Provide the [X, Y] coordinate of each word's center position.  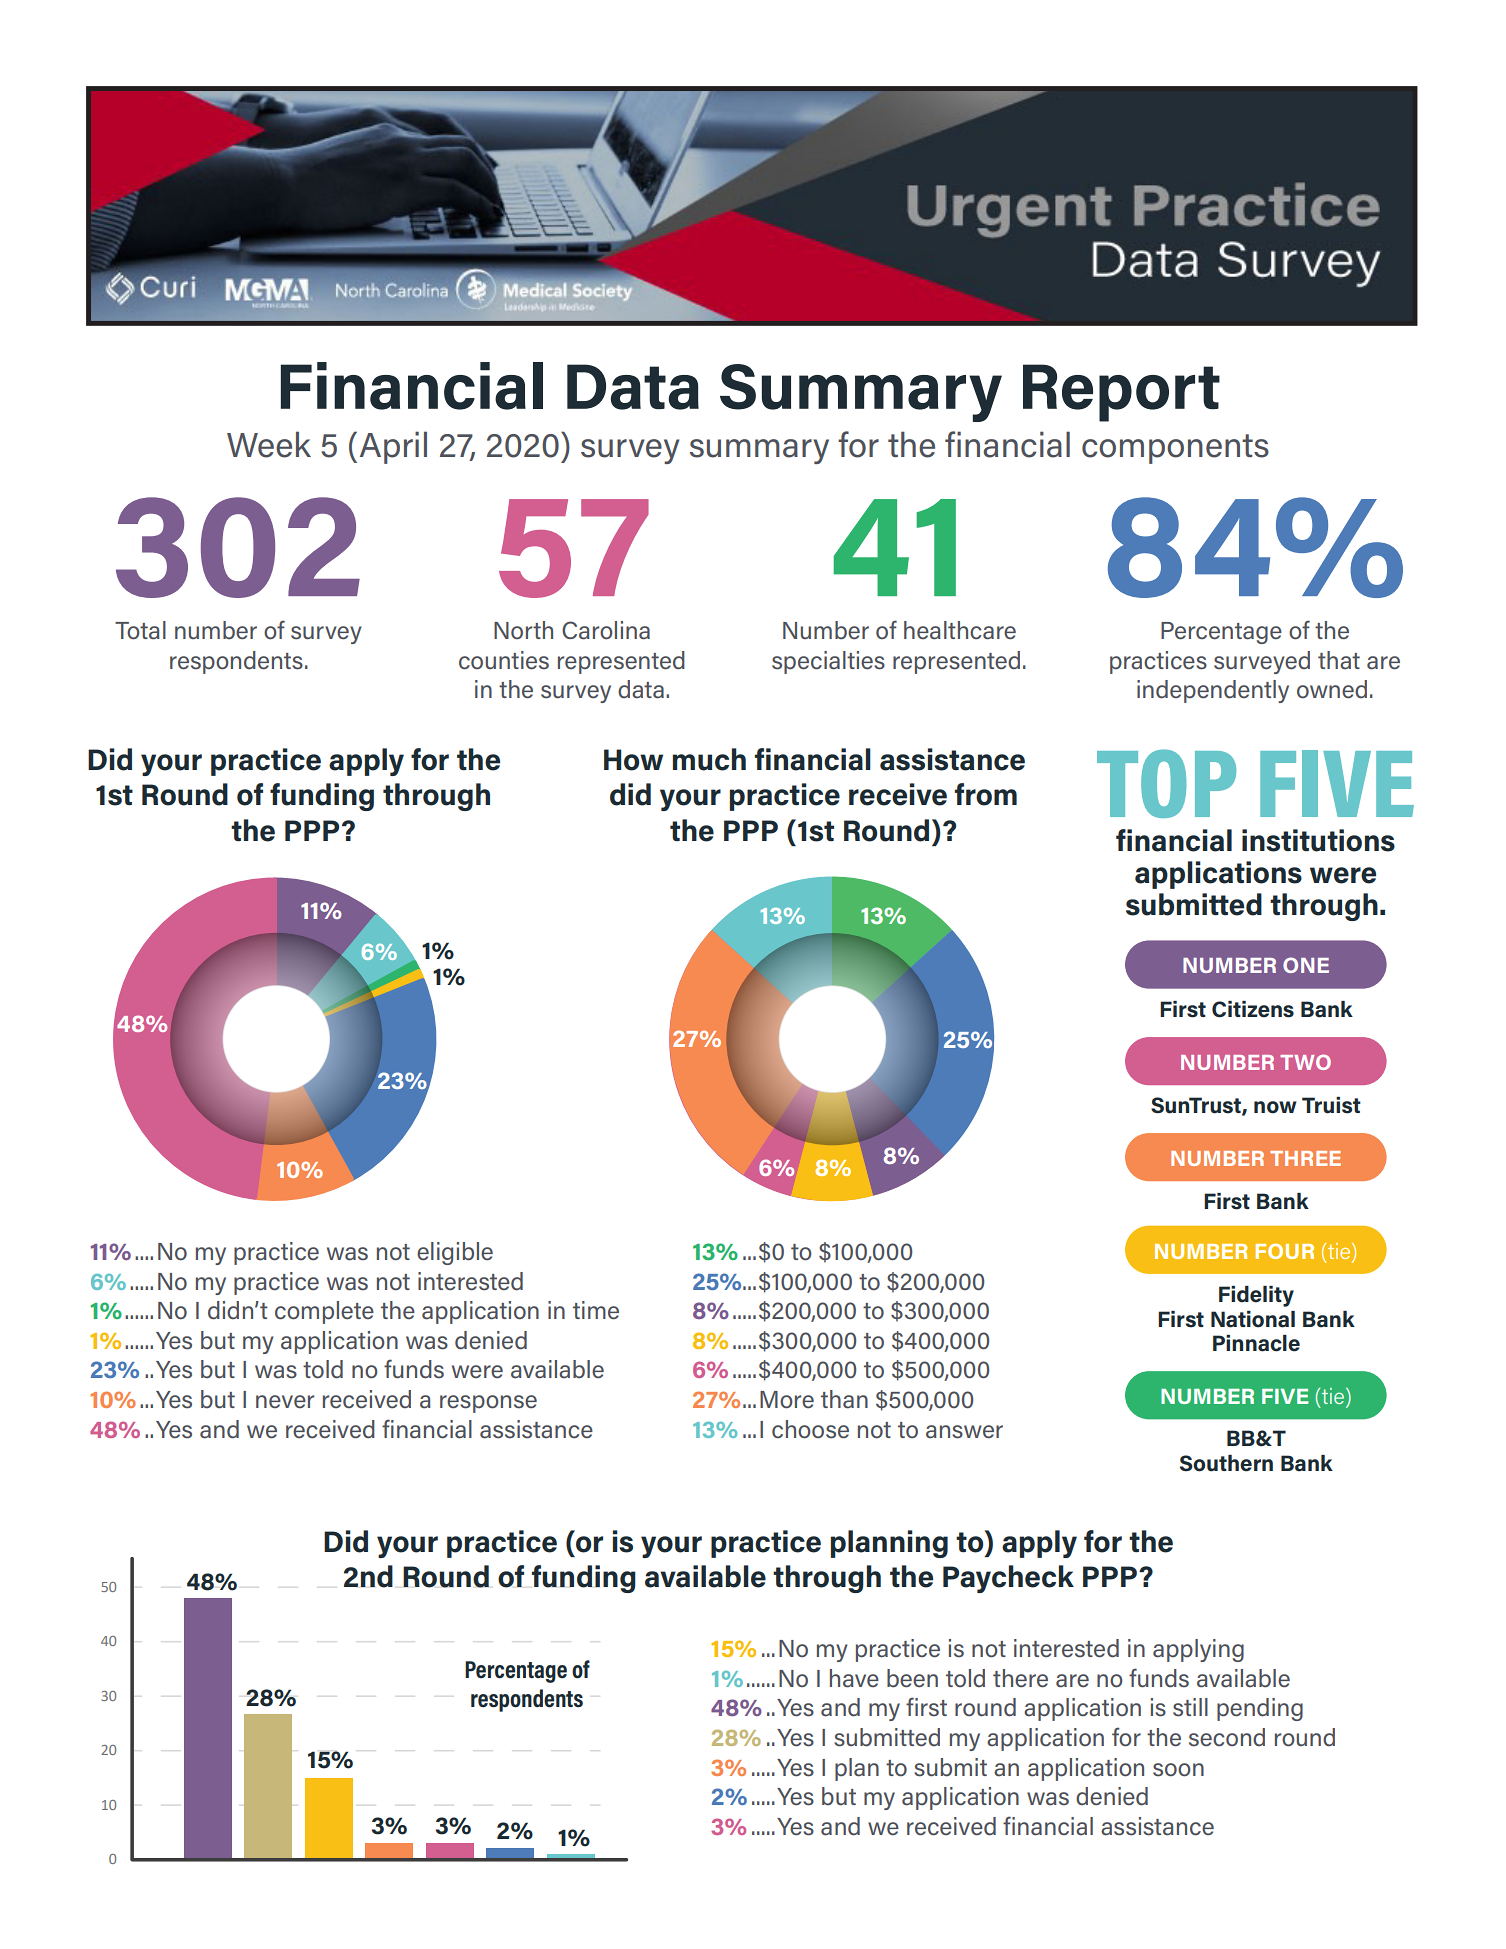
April [393, 447]
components [1175, 449]
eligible [455, 1253]
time [596, 1310]
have [854, 1678]
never [285, 1402]
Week [269, 444]
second [1227, 1737]
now [1275, 1107]
